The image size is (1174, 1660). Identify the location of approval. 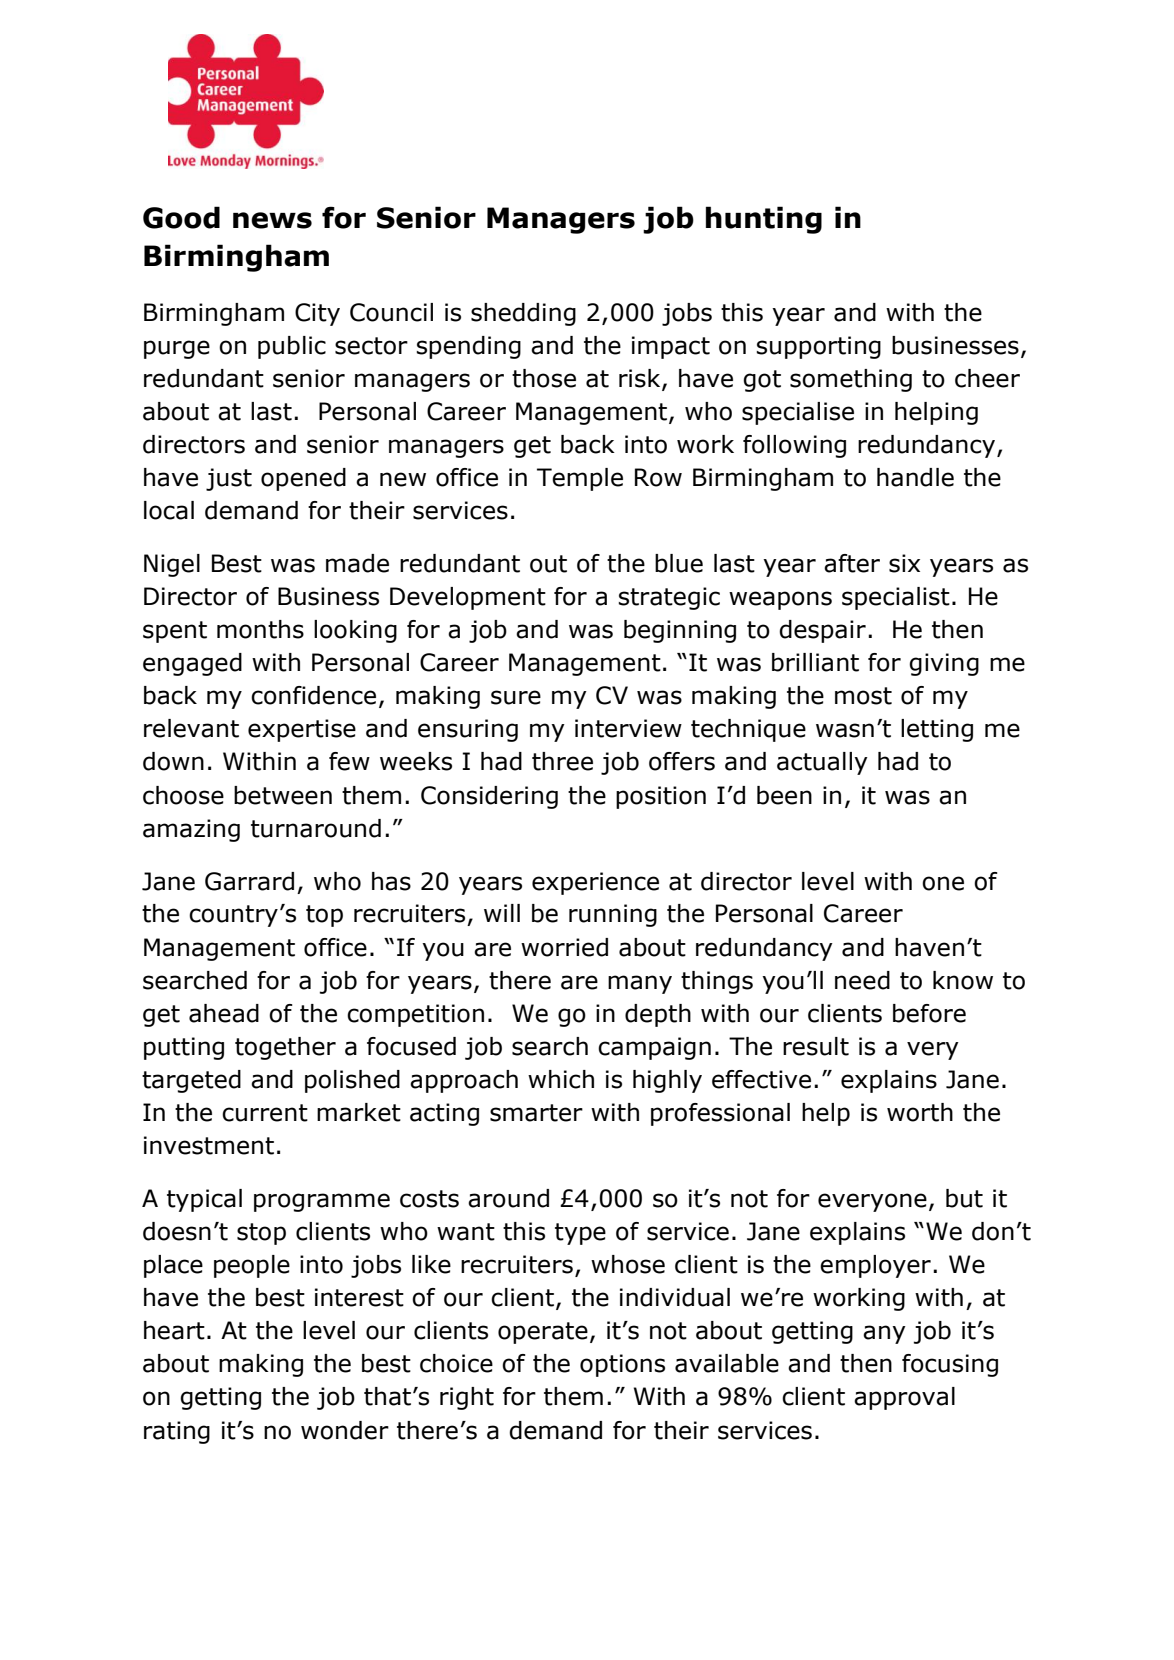
(904, 1398).
